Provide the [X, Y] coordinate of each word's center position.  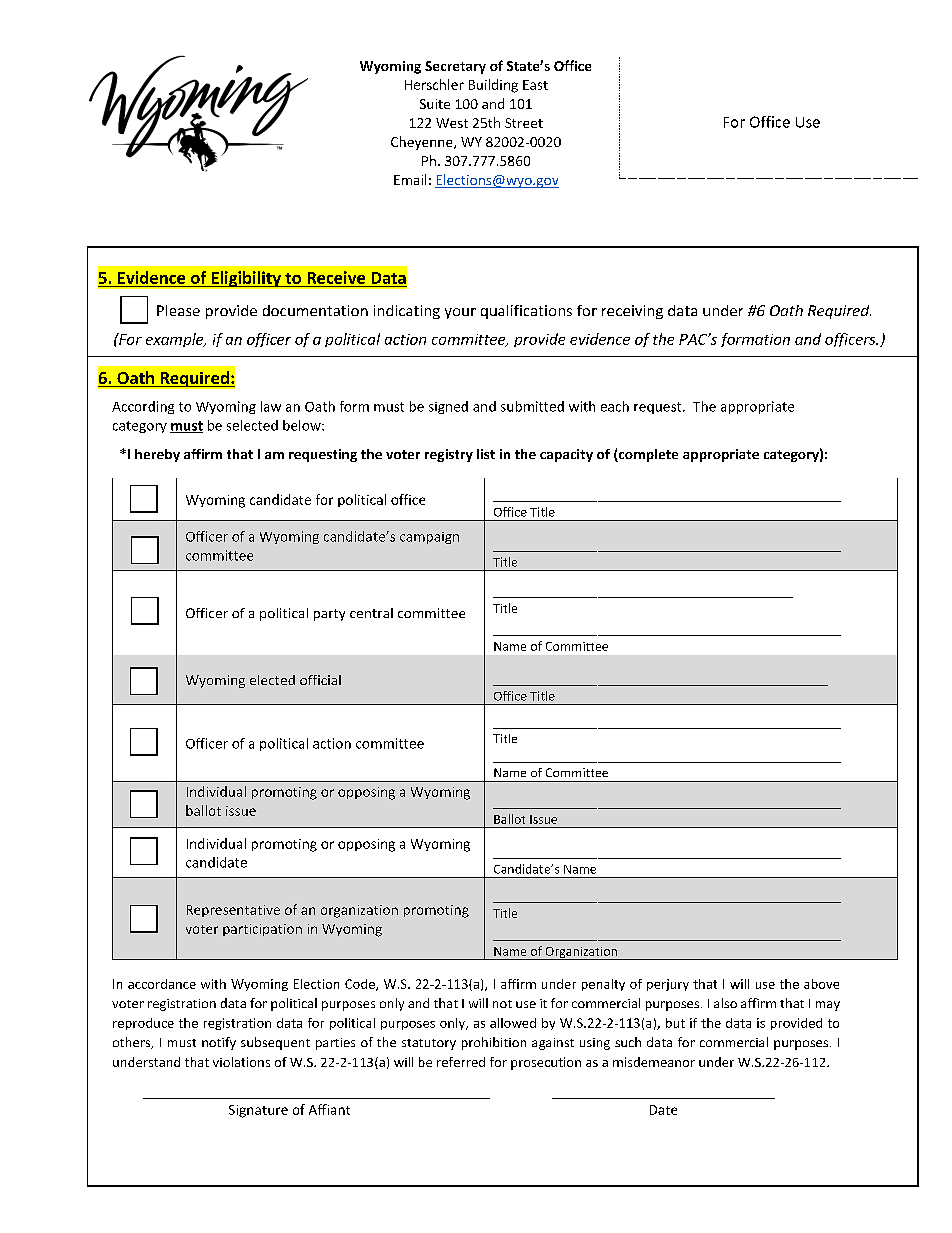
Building [493, 86]
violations [241, 1062]
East [535, 85]
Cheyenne [423, 143]
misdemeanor [654, 1062]
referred [461, 1062]
